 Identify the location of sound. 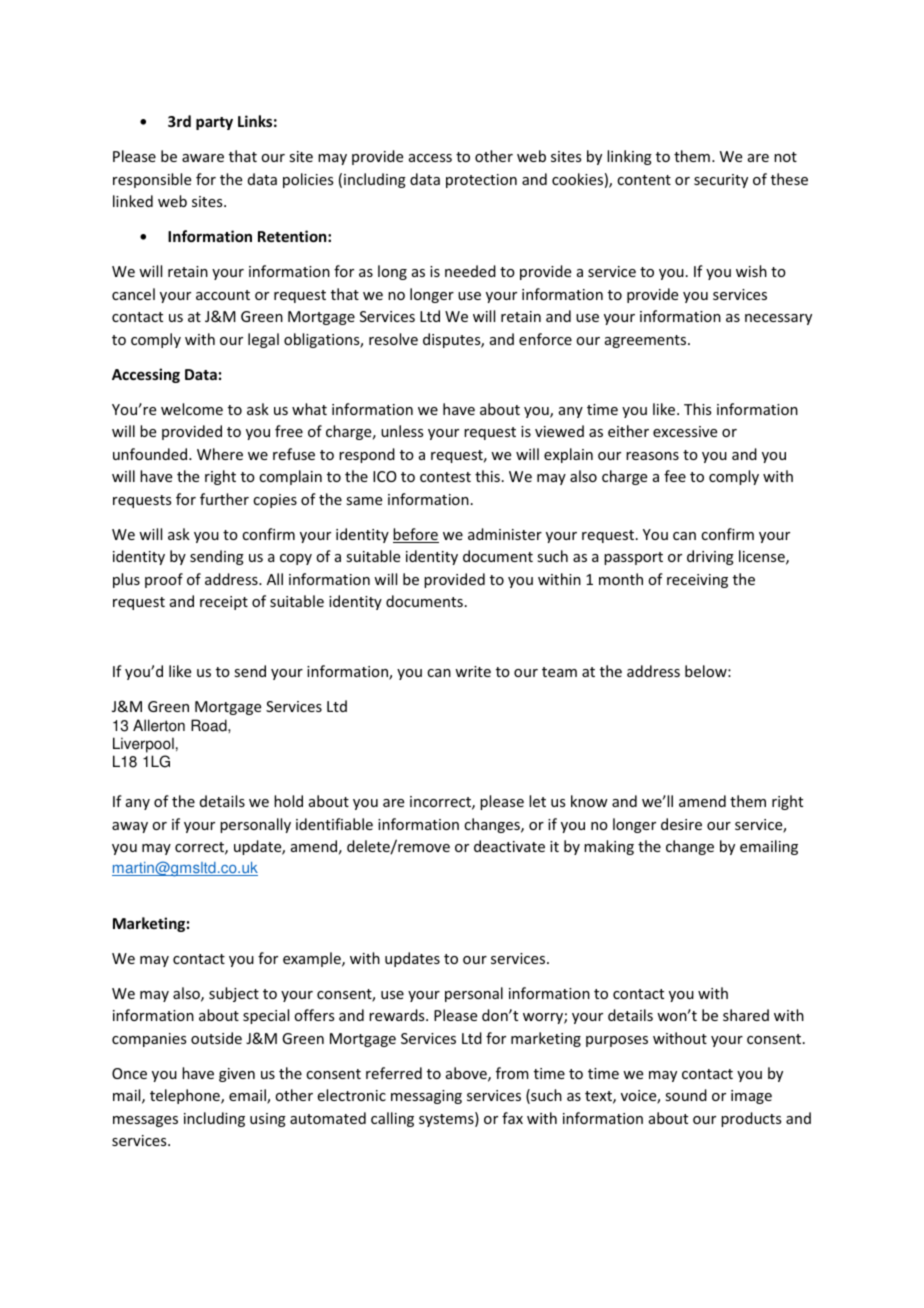
(686, 1095).
